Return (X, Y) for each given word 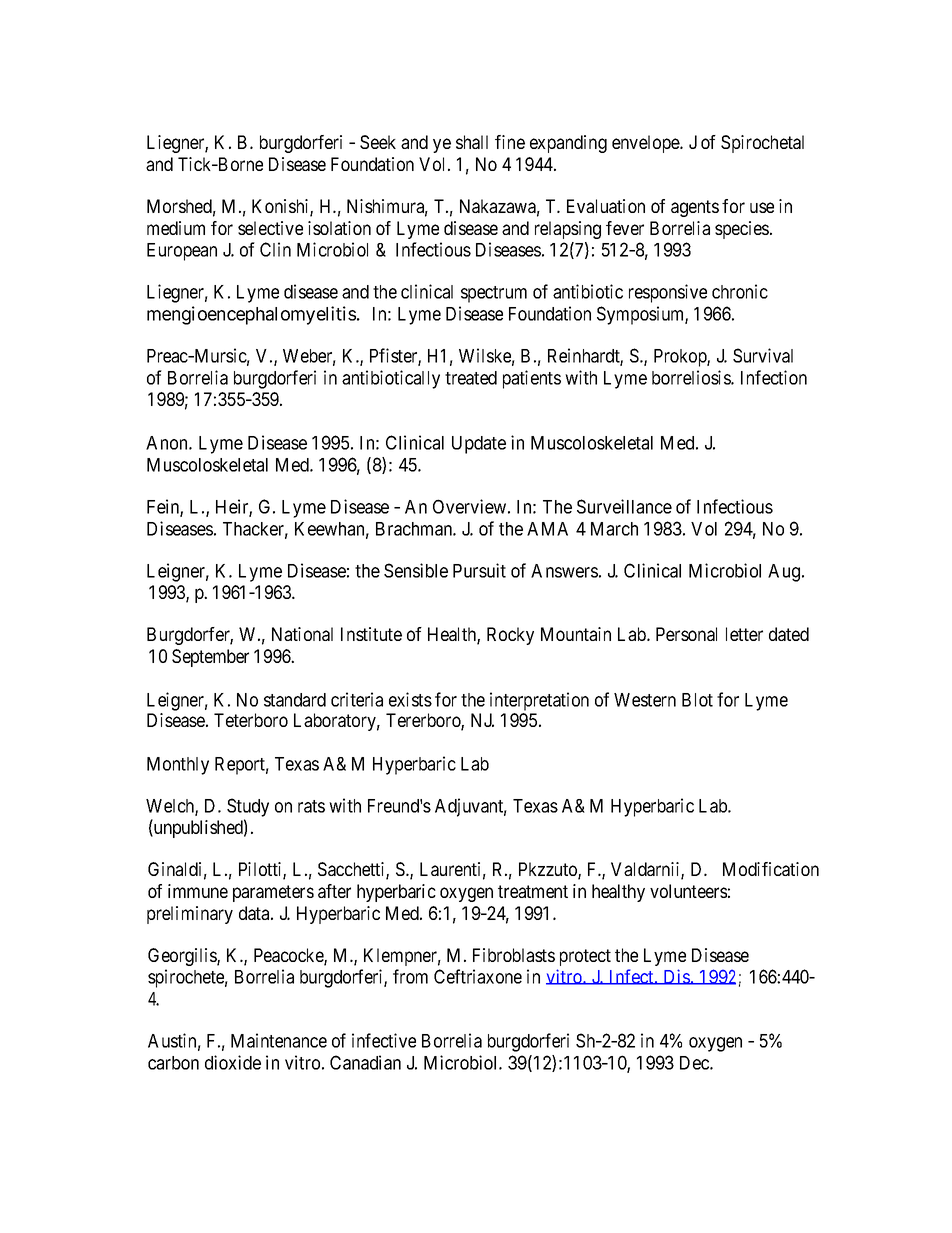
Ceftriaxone (478, 976)
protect (585, 957)
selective (270, 228)
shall (472, 142)
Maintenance (279, 1040)
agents (695, 208)
